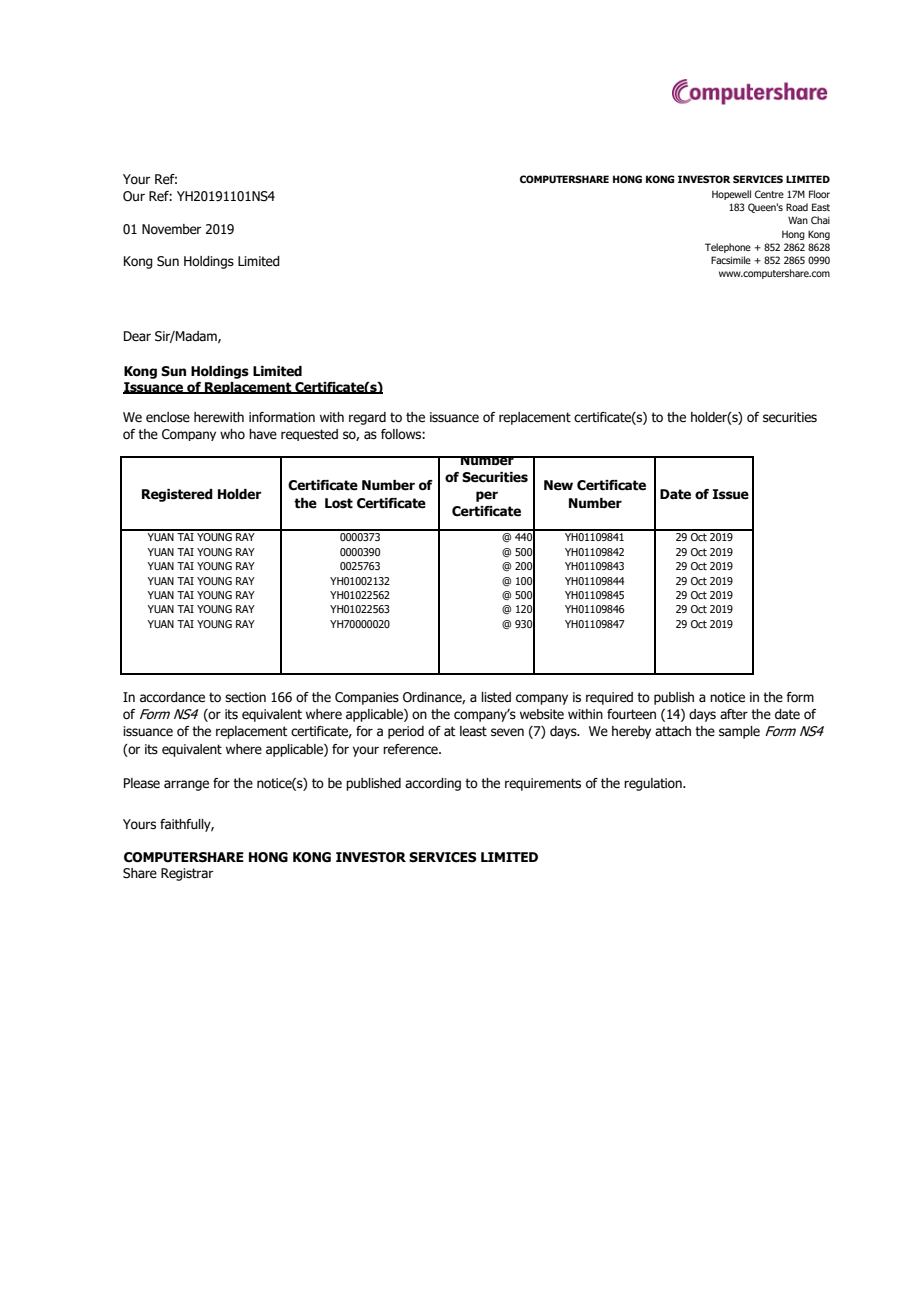 The height and width of the screenshot is (1308, 924). Describe the element at coordinates (171, 229) in the screenshot. I see `November` at that location.
